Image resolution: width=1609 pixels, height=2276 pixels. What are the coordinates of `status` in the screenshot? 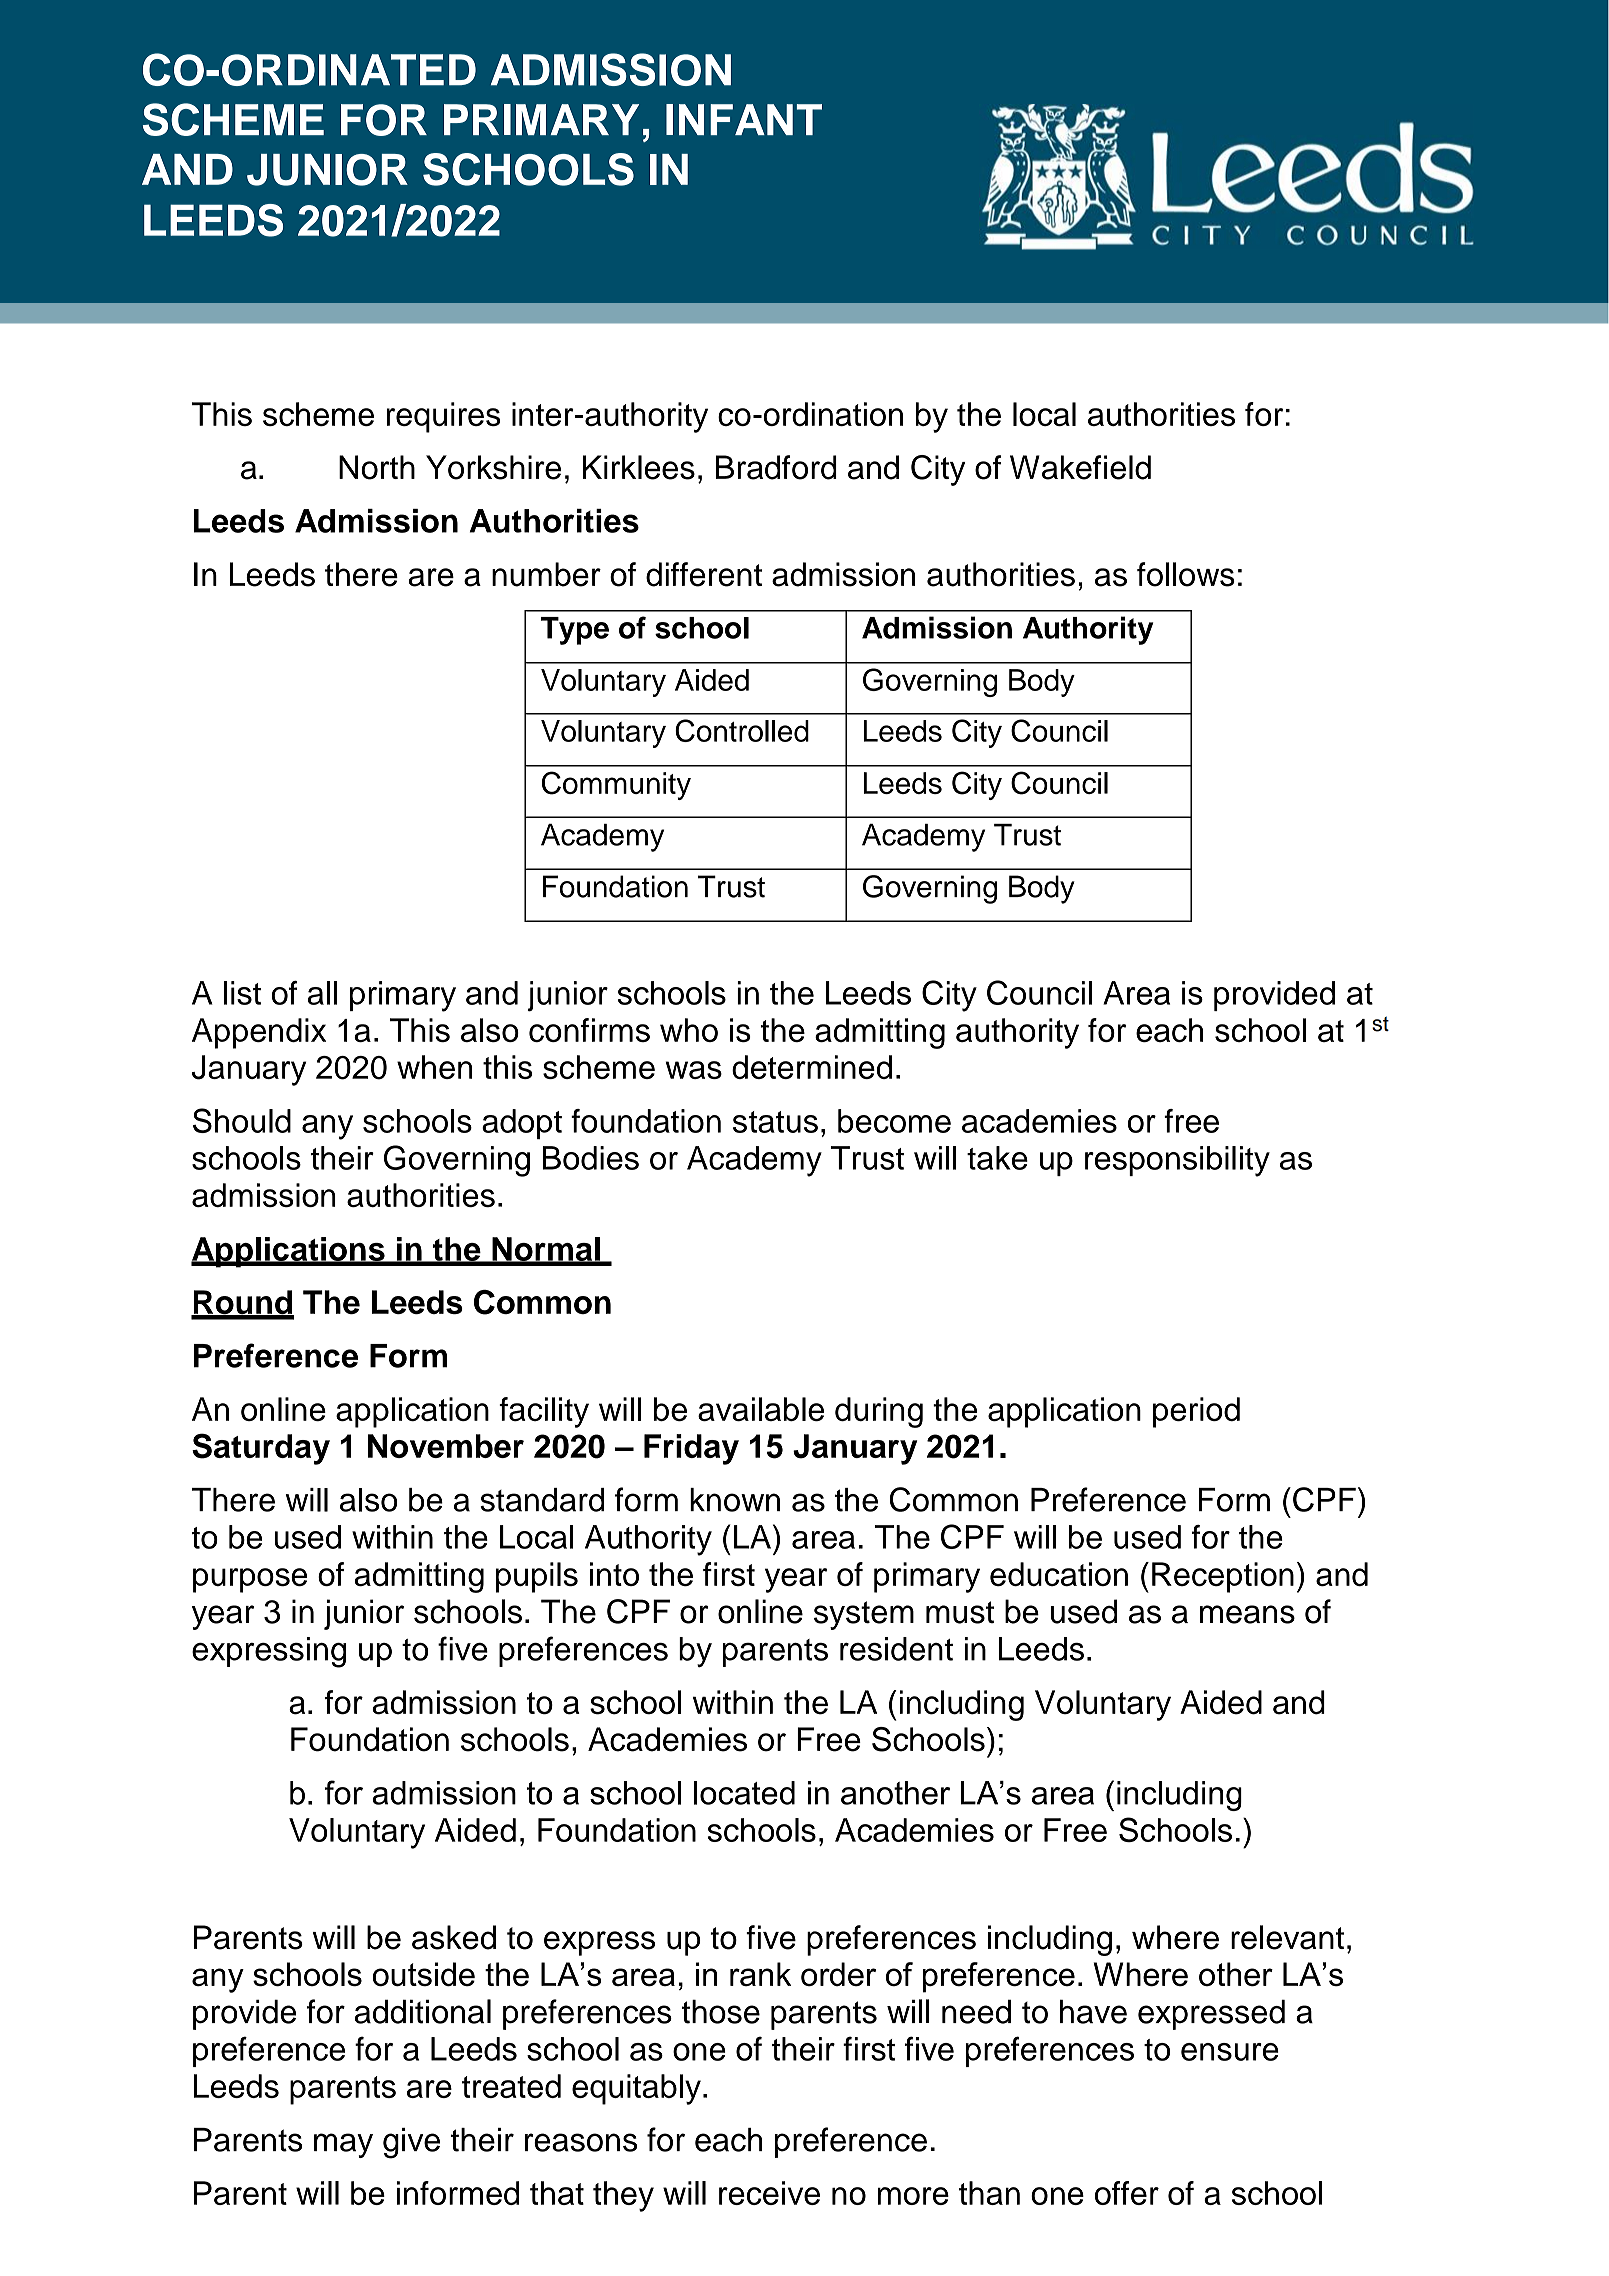 It's located at (775, 1122).
